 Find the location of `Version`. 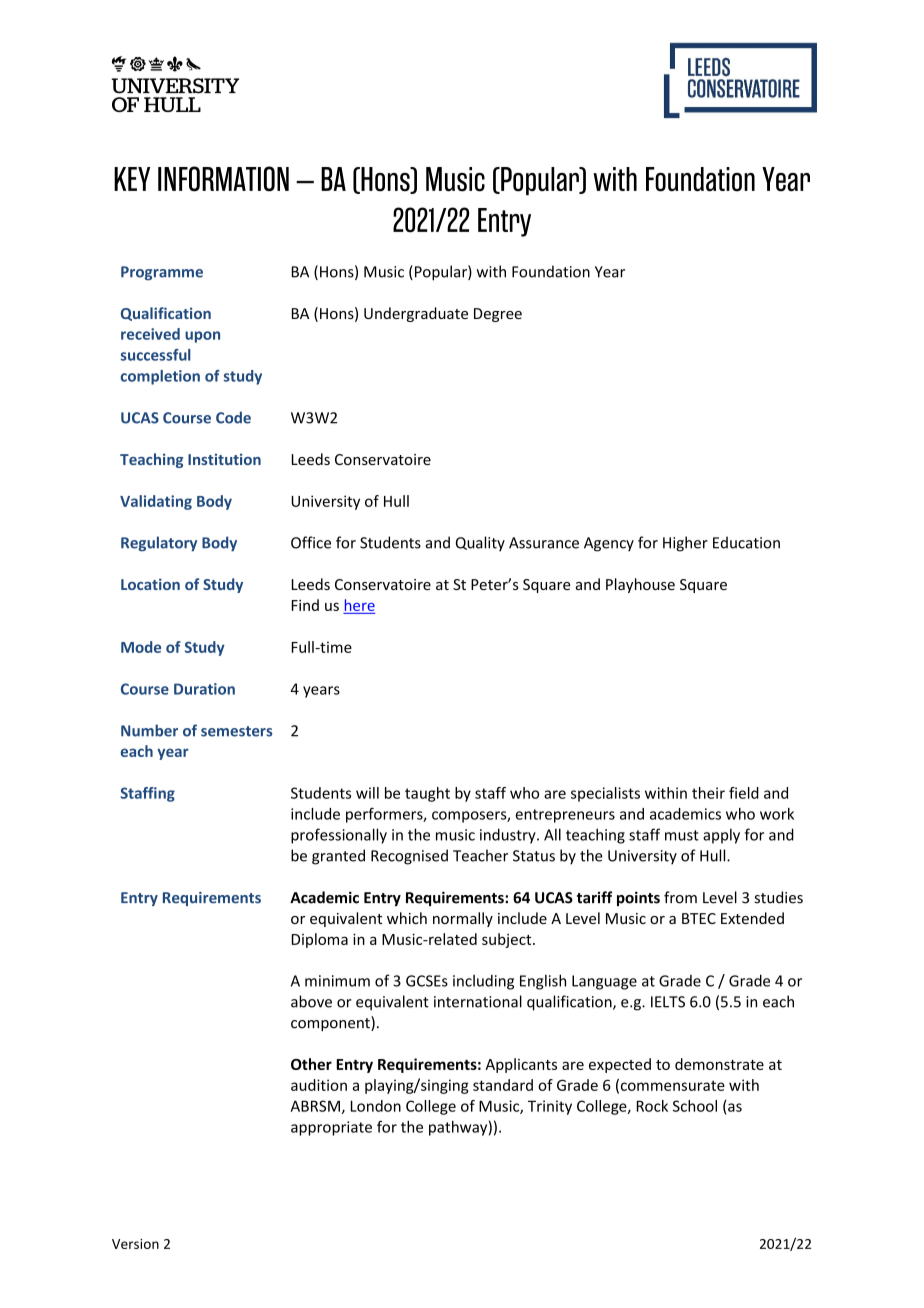

Version is located at coordinates (135, 1244).
